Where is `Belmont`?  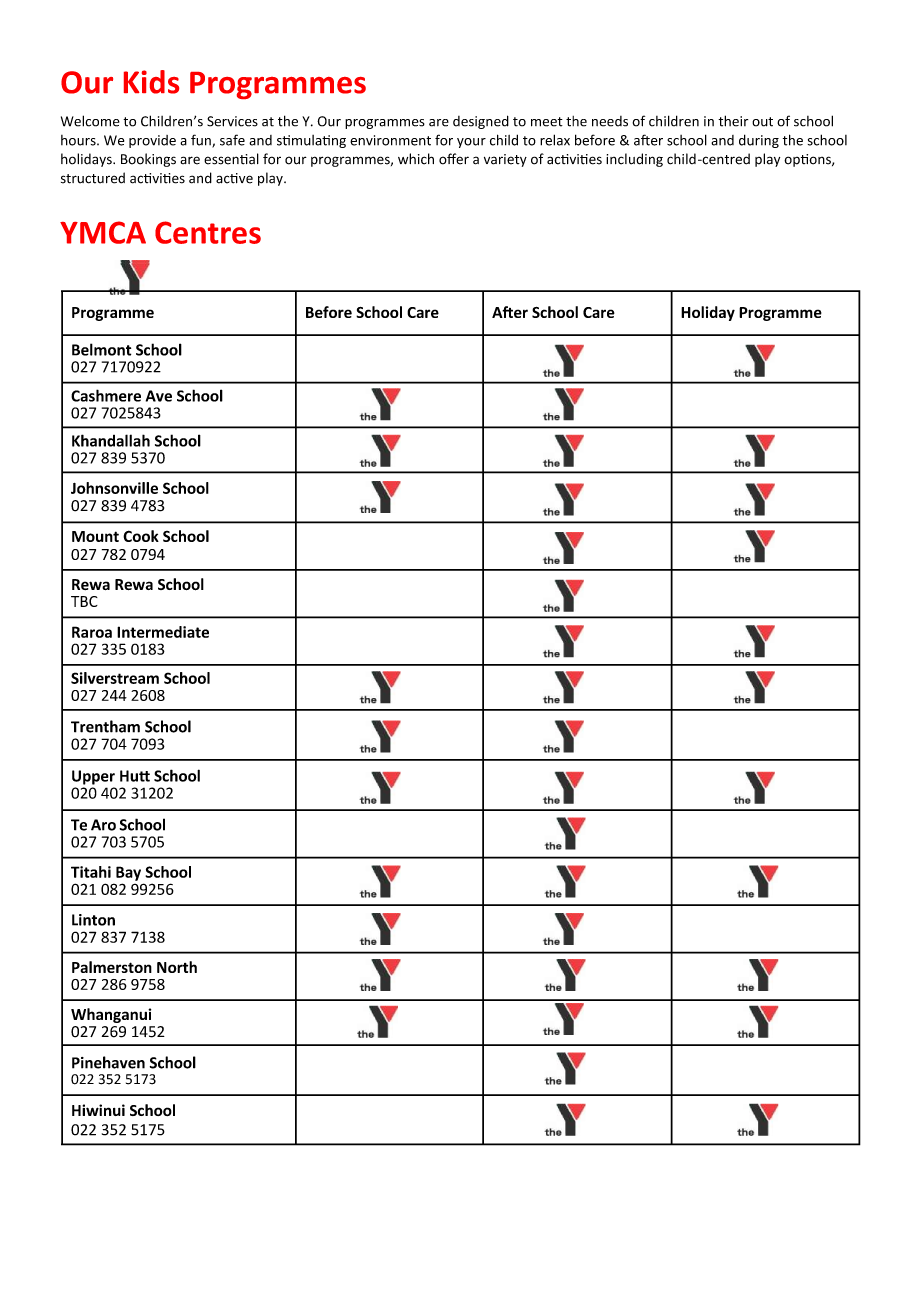 Belmont is located at coordinates (101, 349).
